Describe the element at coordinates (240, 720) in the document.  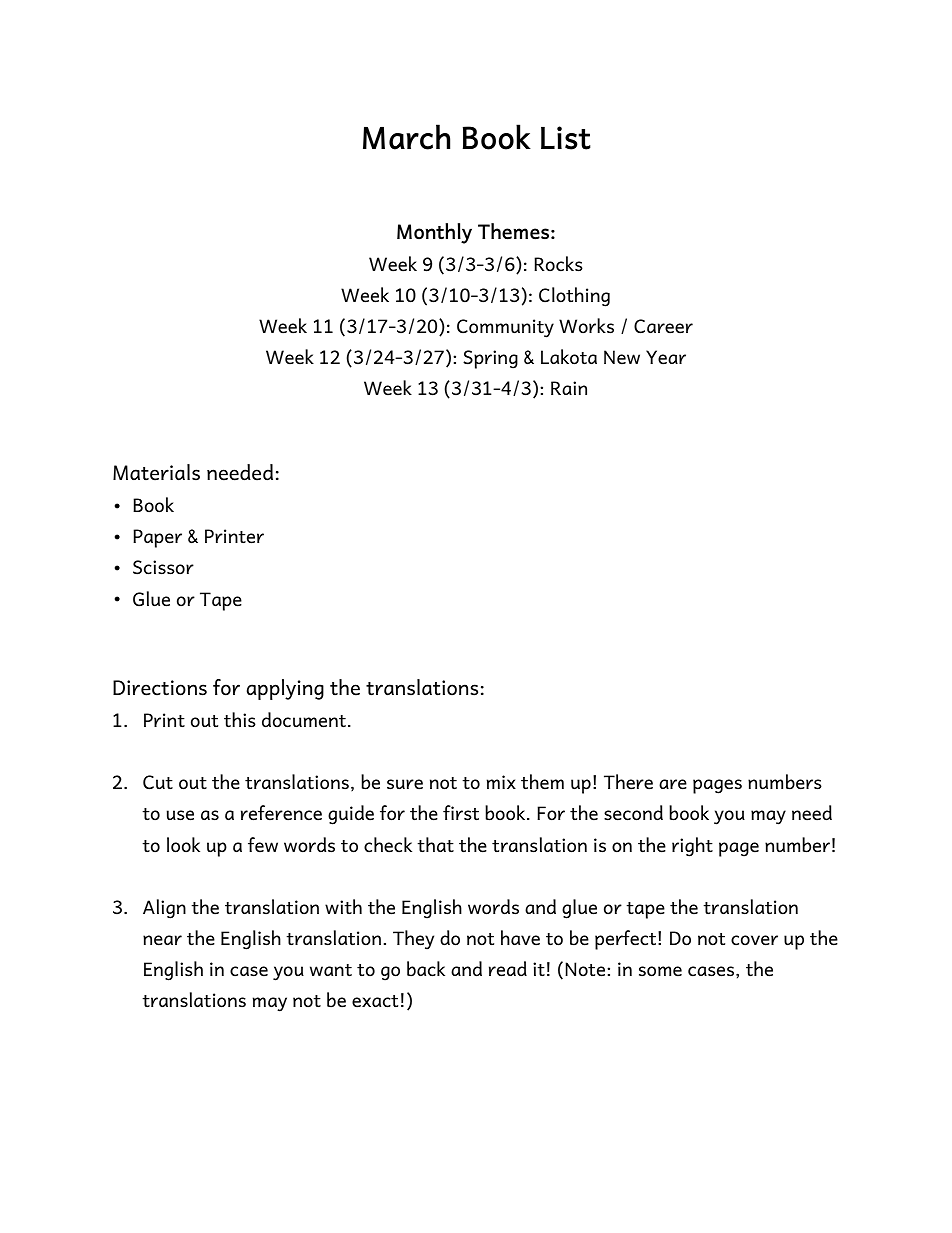
I see `this` at that location.
